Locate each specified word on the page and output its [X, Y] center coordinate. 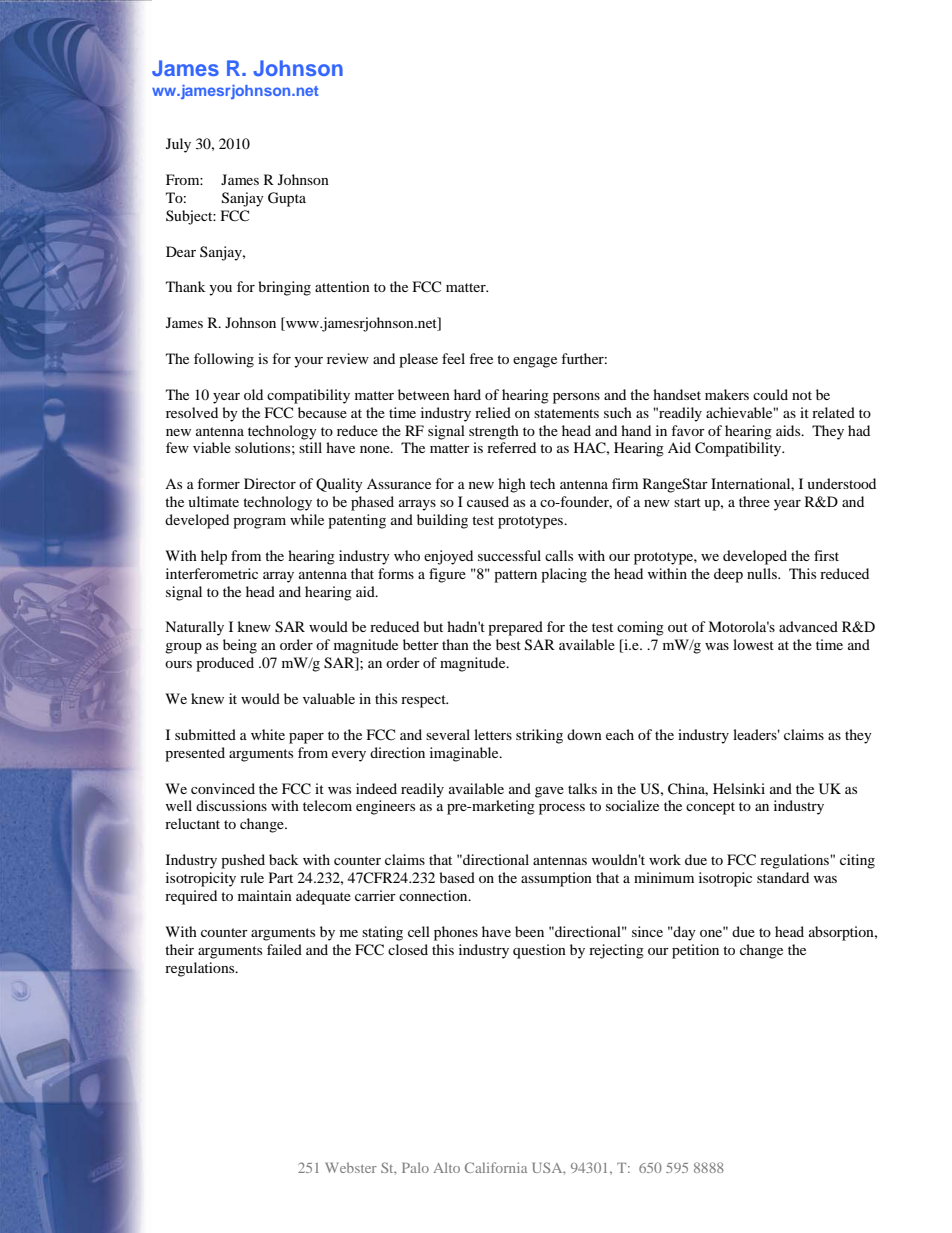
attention [342, 286]
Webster [351, 1167]
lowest [753, 644]
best [508, 644]
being [240, 646]
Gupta [287, 199]
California [496, 1167]
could [770, 394]
